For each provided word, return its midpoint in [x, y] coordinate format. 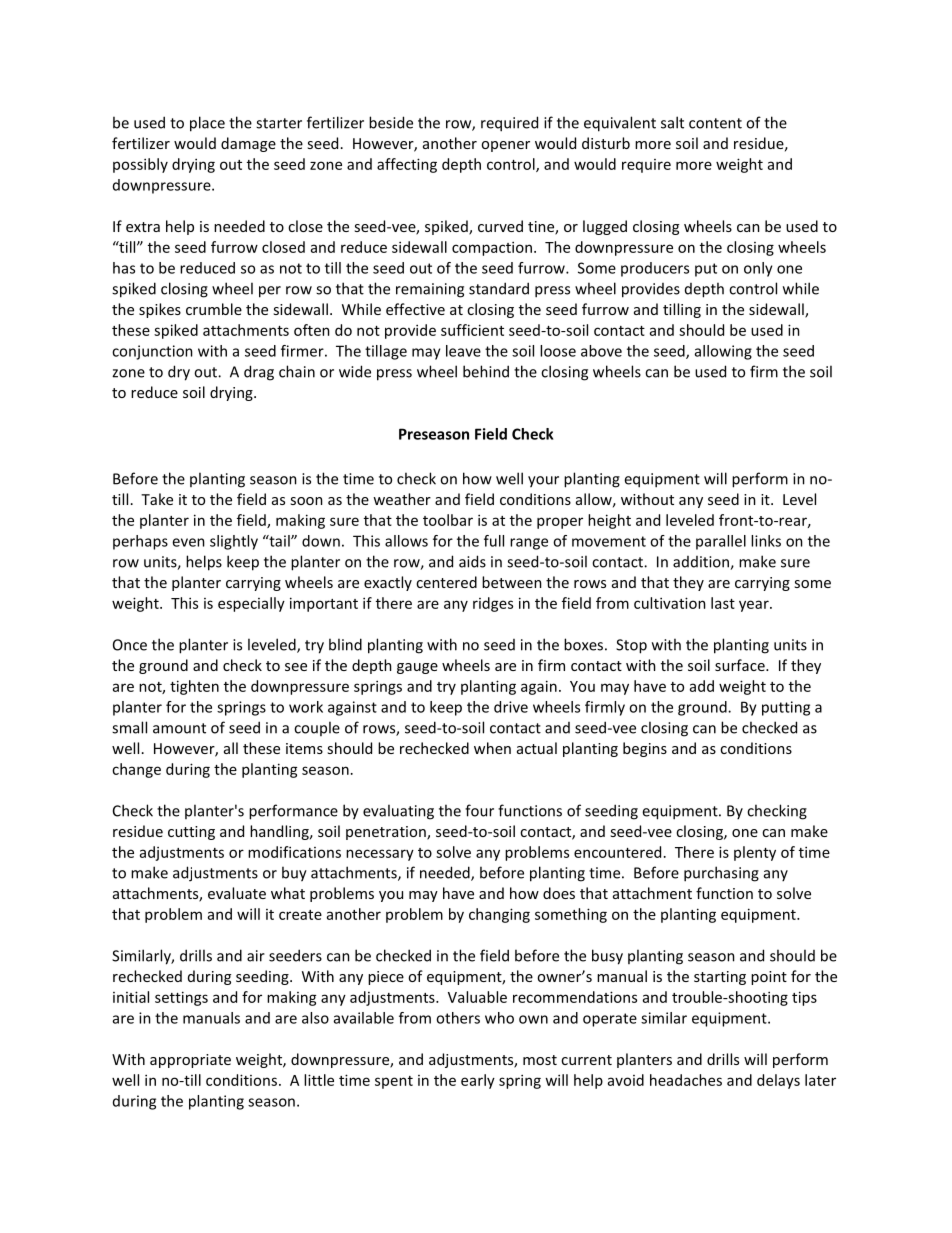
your [543, 482]
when [492, 748]
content [715, 123]
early [478, 1081]
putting [786, 708]
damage [248, 144]
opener [505, 146]
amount [179, 728]
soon [306, 501]
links [766, 541]
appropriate [190, 1061]
